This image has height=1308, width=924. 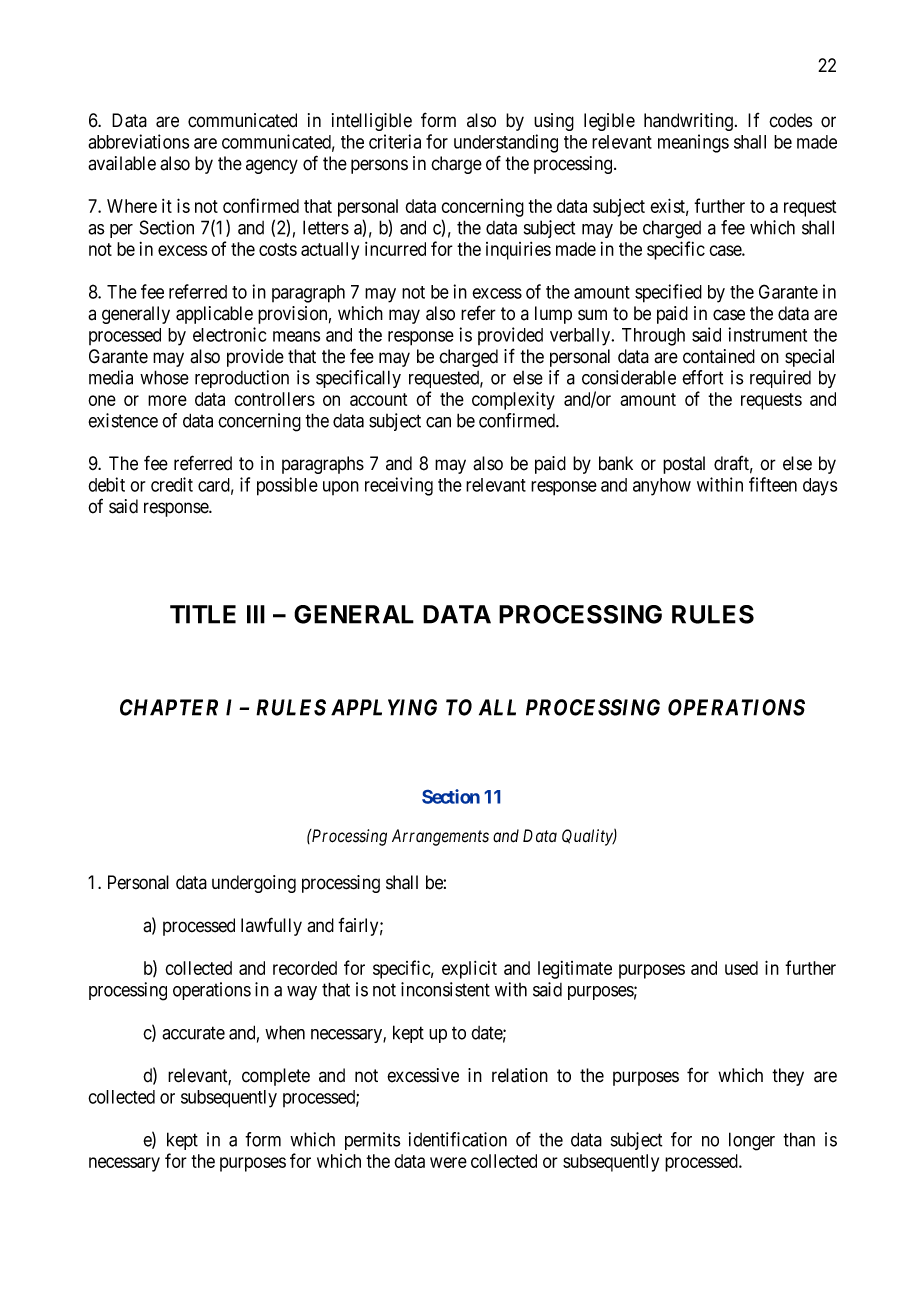 What do you see at coordinates (773, 484) in the image?
I see `fifteen` at bounding box center [773, 484].
